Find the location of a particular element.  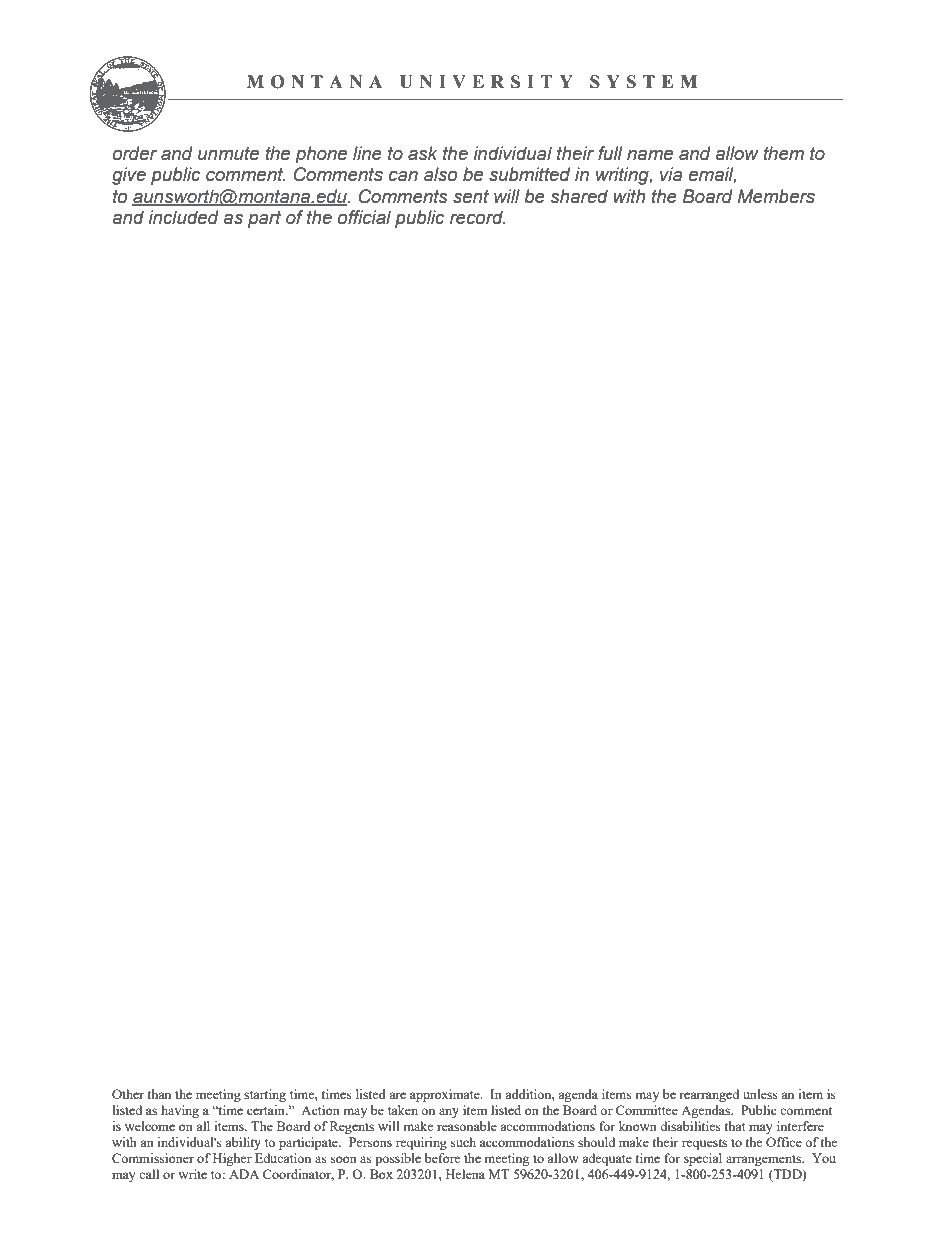

UNIVERSITY is located at coordinates (486, 82).
